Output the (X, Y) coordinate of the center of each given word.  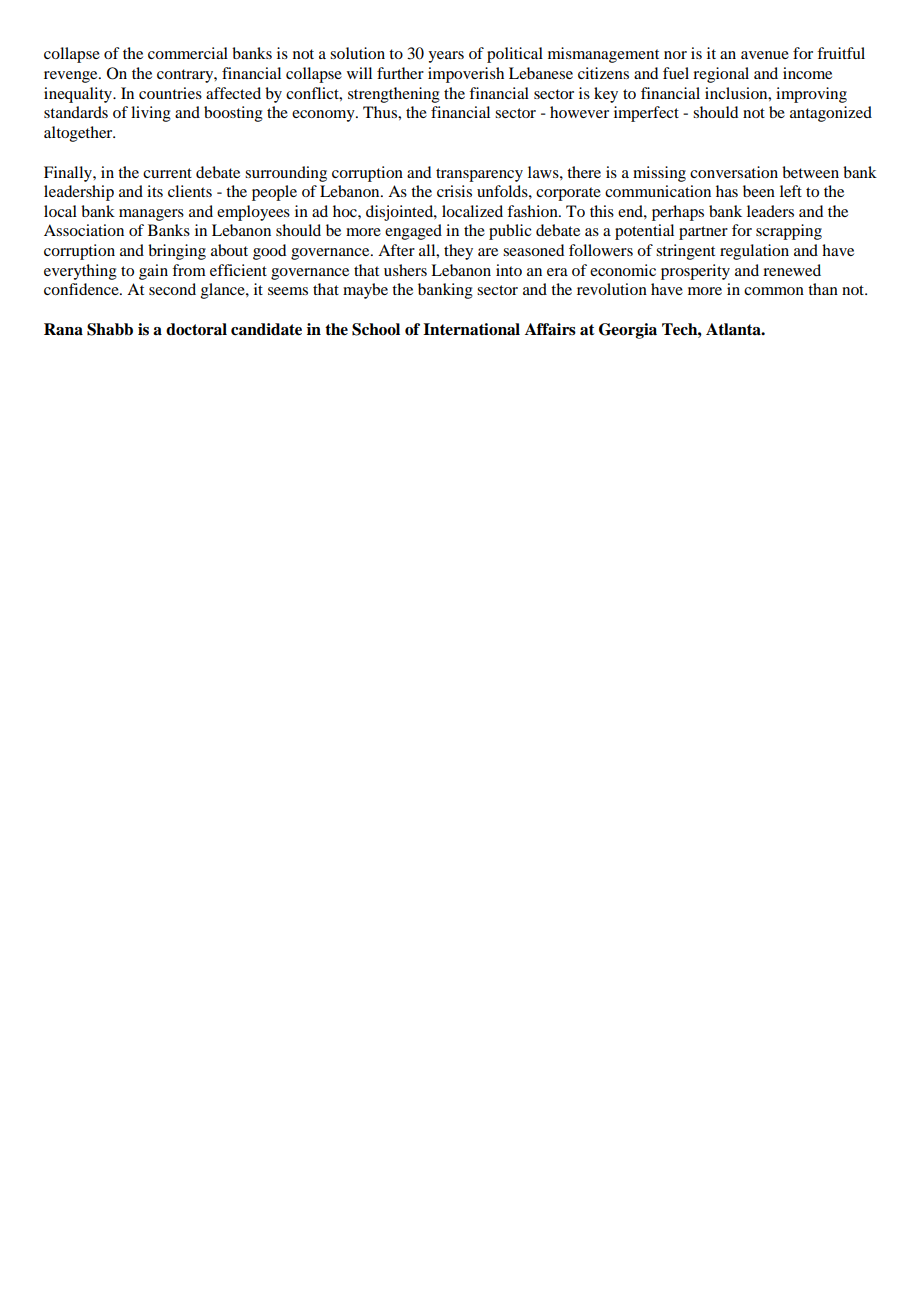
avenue (765, 55)
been (759, 191)
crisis (454, 191)
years (446, 57)
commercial (188, 53)
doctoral (196, 329)
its (155, 191)
